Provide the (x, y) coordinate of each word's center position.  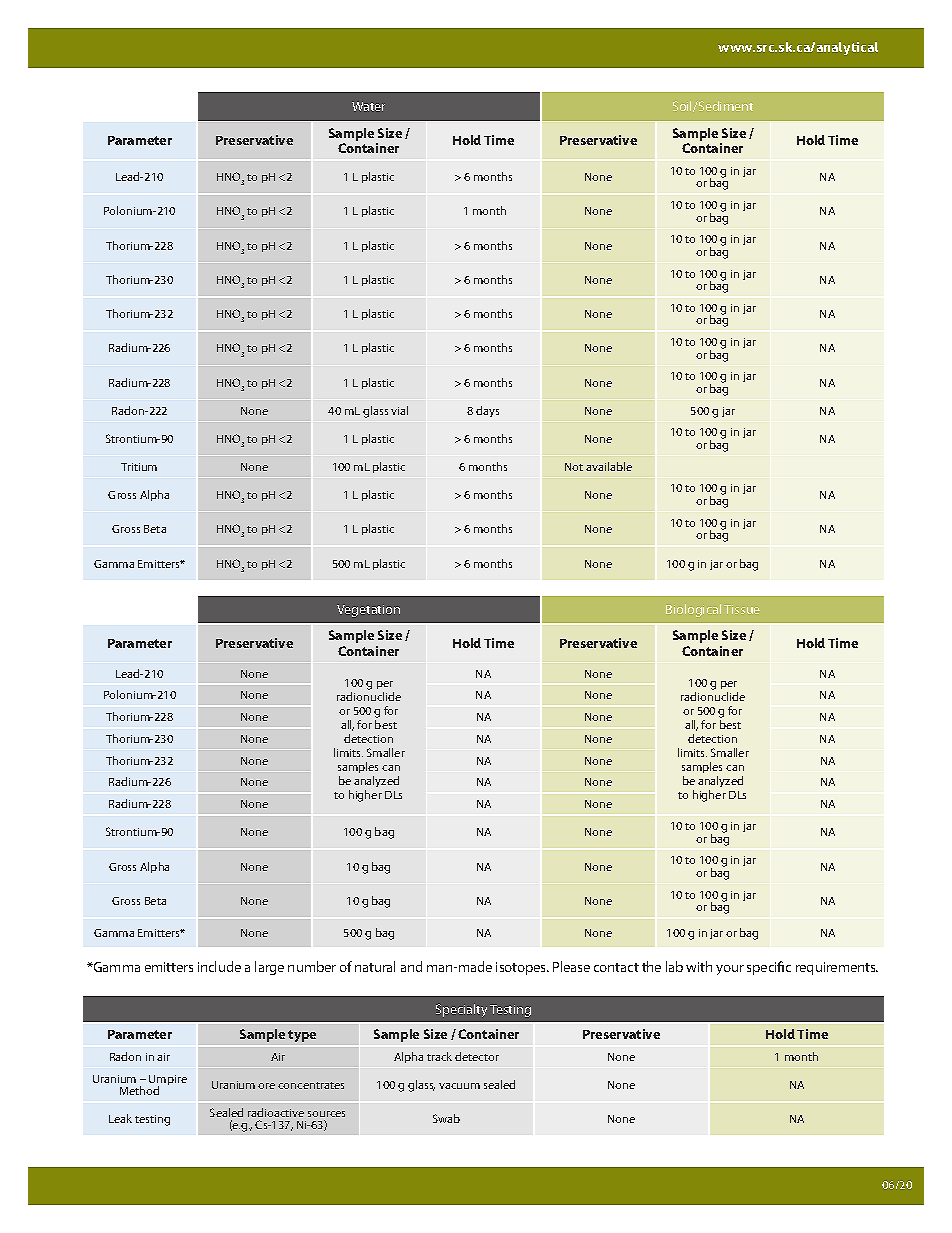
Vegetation (368, 611)
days (487, 411)
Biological (693, 610)
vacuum (459, 1086)
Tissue (742, 609)
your (730, 970)
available (609, 466)
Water (368, 106)
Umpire (168, 1081)
